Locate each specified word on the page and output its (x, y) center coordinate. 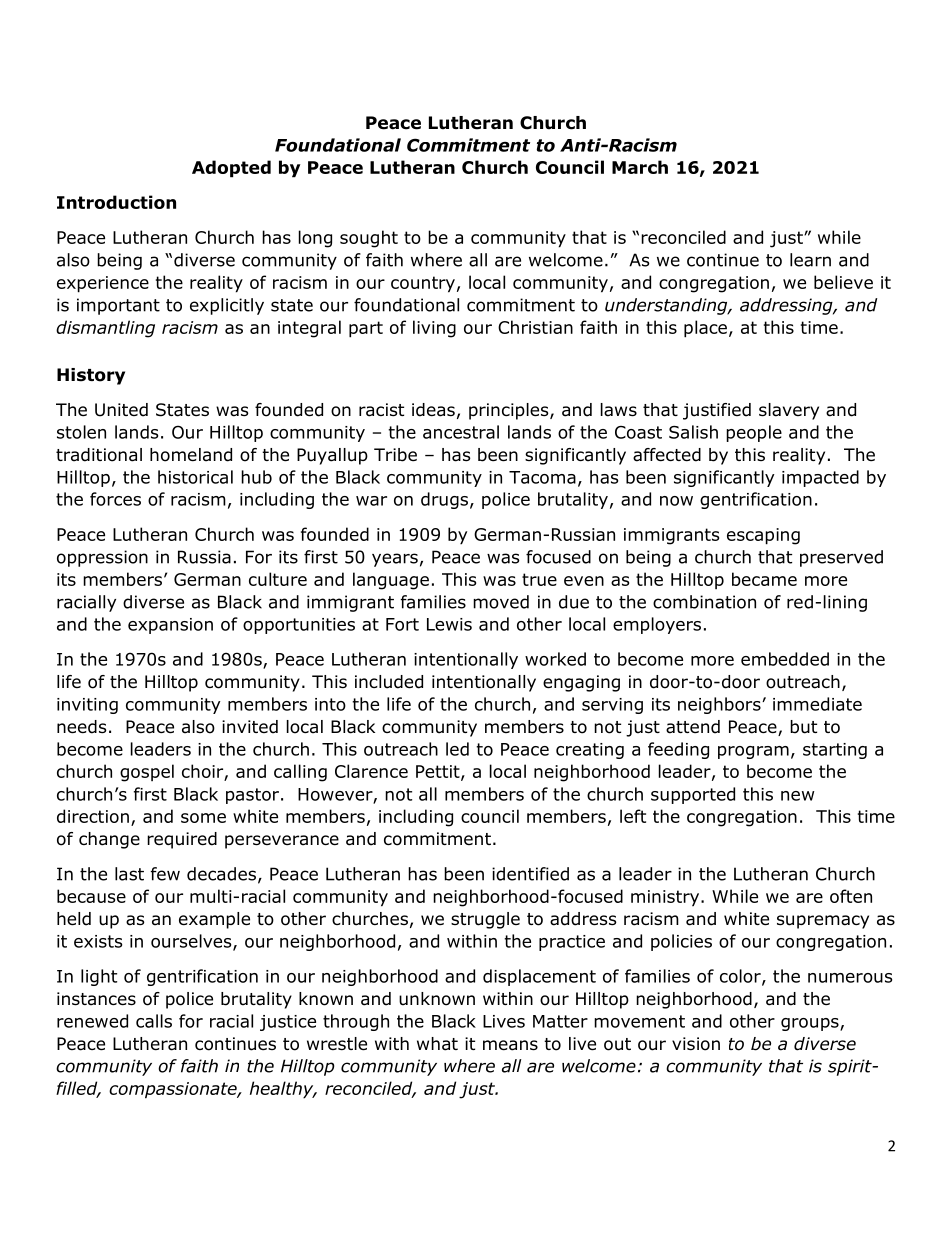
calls (154, 1021)
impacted (820, 478)
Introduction (116, 202)
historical (195, 477)
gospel (147, 773)
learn (810, 260)
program (753, 752)
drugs (444, 500)
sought (369, 239)
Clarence (371, 771)
